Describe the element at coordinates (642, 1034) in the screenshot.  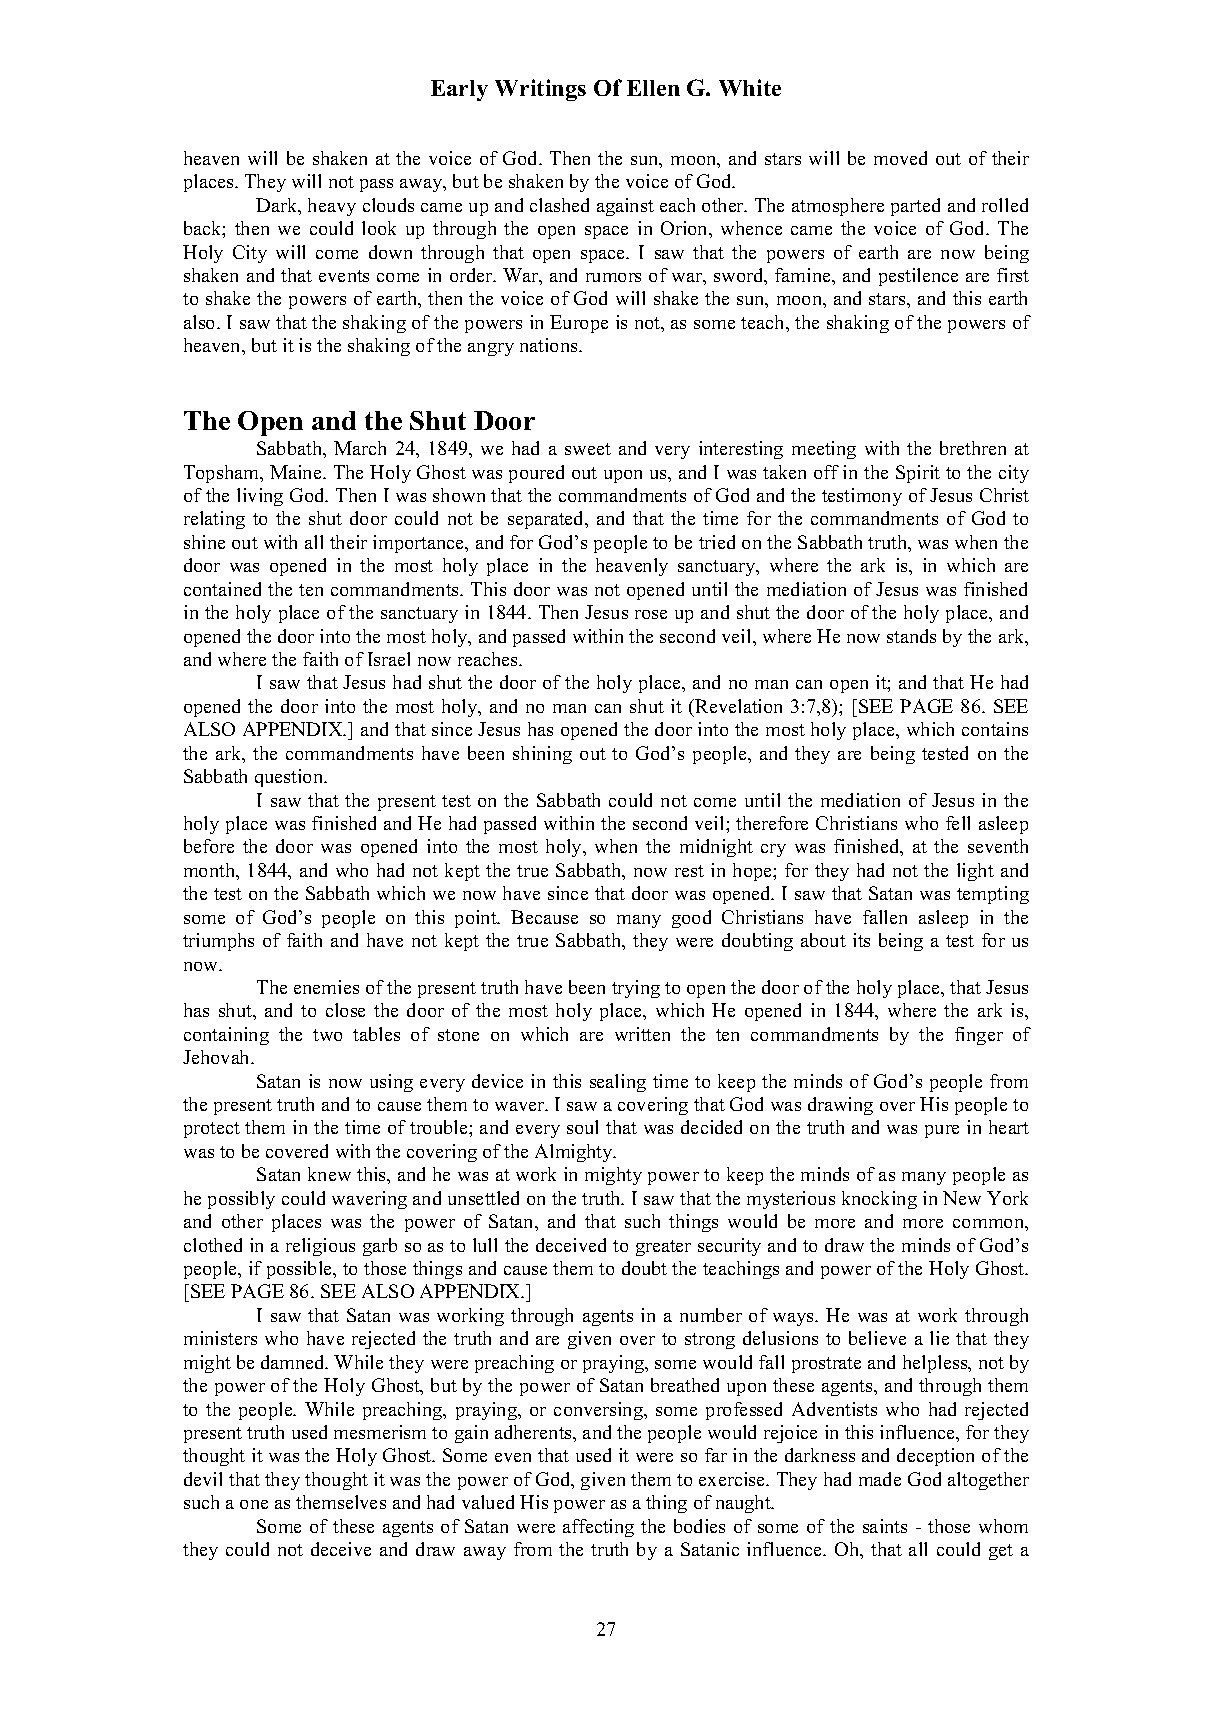
I see `written` at that location.
